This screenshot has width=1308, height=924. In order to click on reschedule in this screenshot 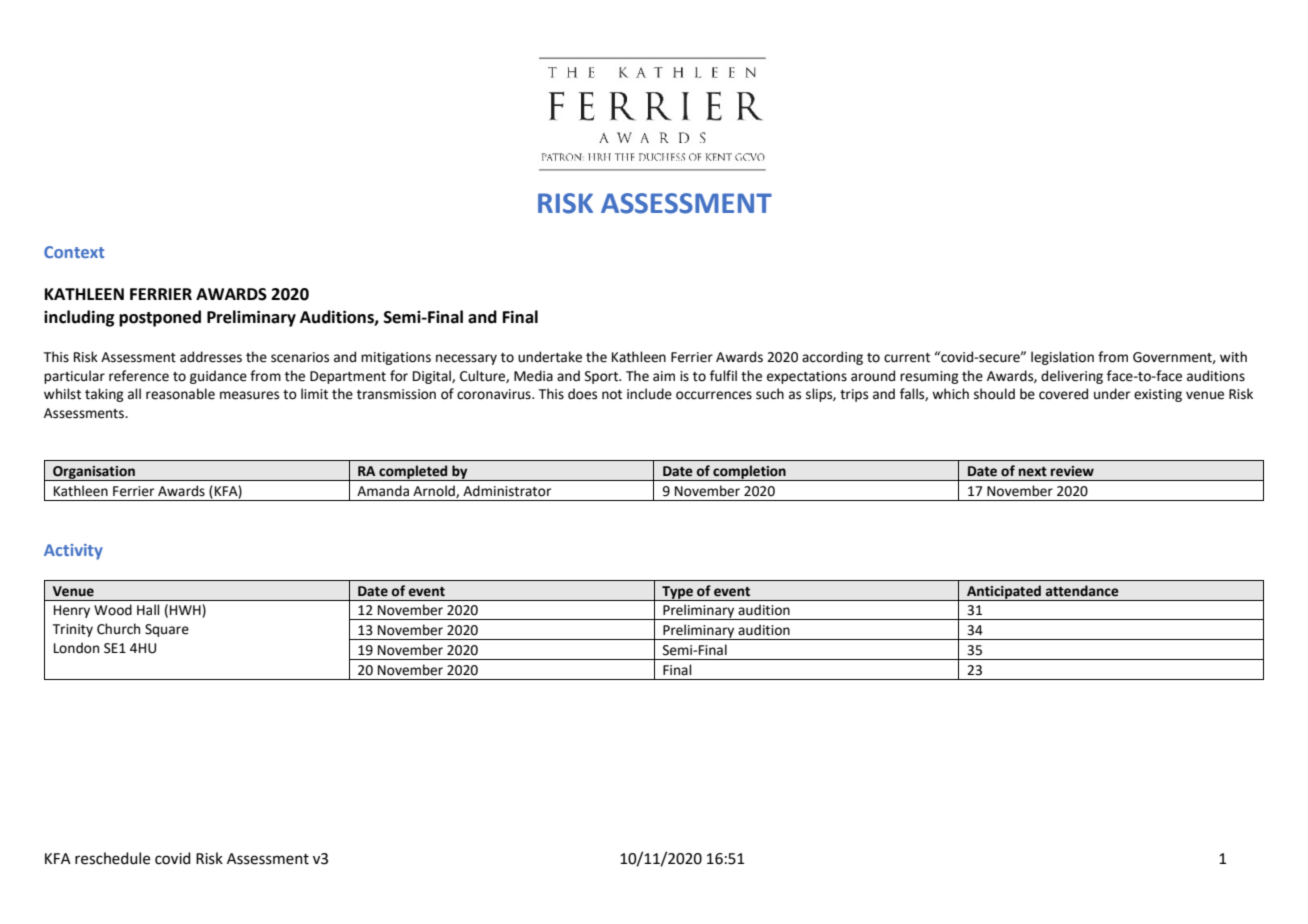, I will do `click(112, 858)`.
